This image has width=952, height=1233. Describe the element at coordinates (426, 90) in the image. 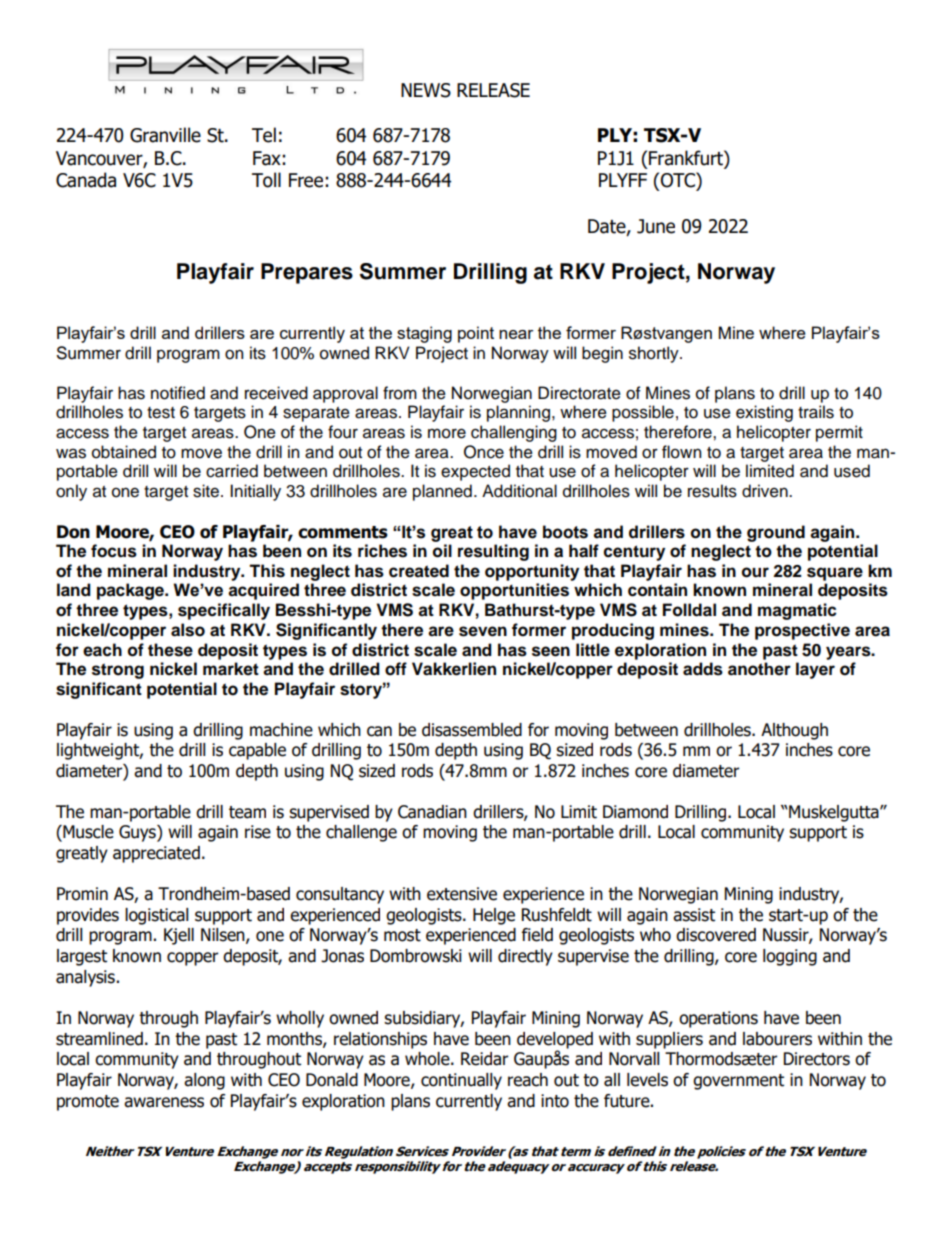

I see `NEWS` at that location.
